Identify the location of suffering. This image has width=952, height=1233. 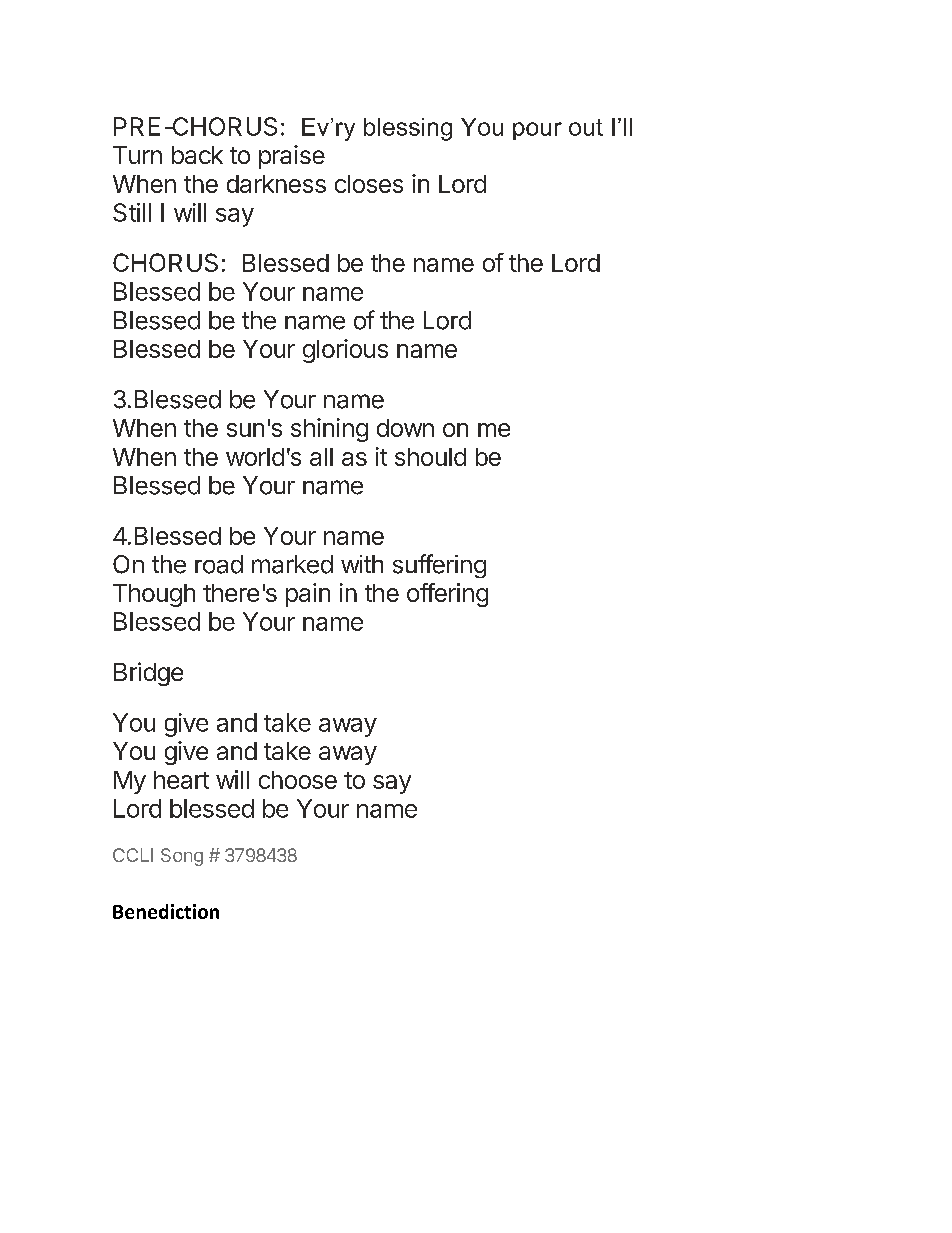
(439, 566).
